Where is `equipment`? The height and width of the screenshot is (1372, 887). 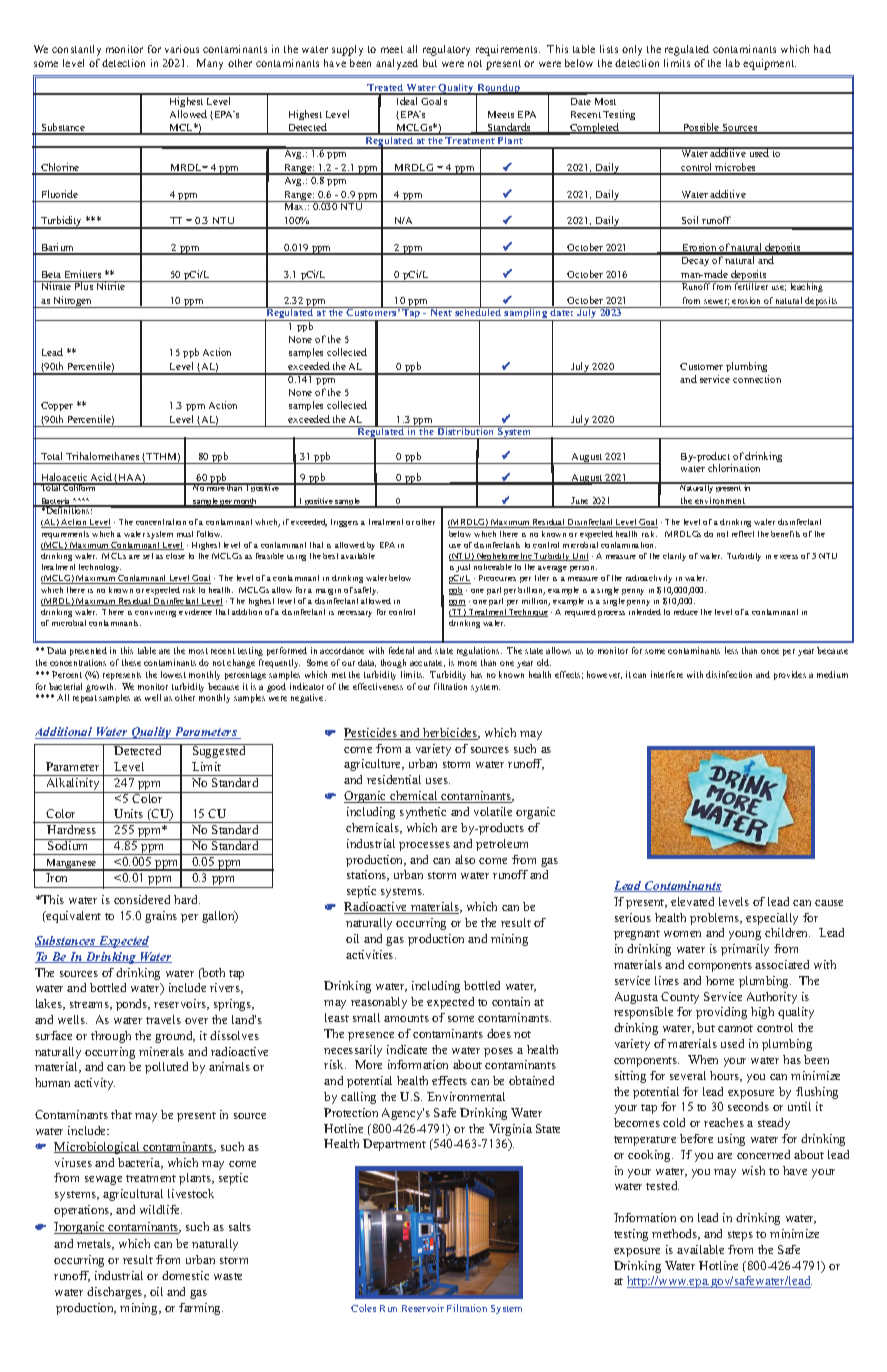 equipment is located at coordinates (769, 64).
